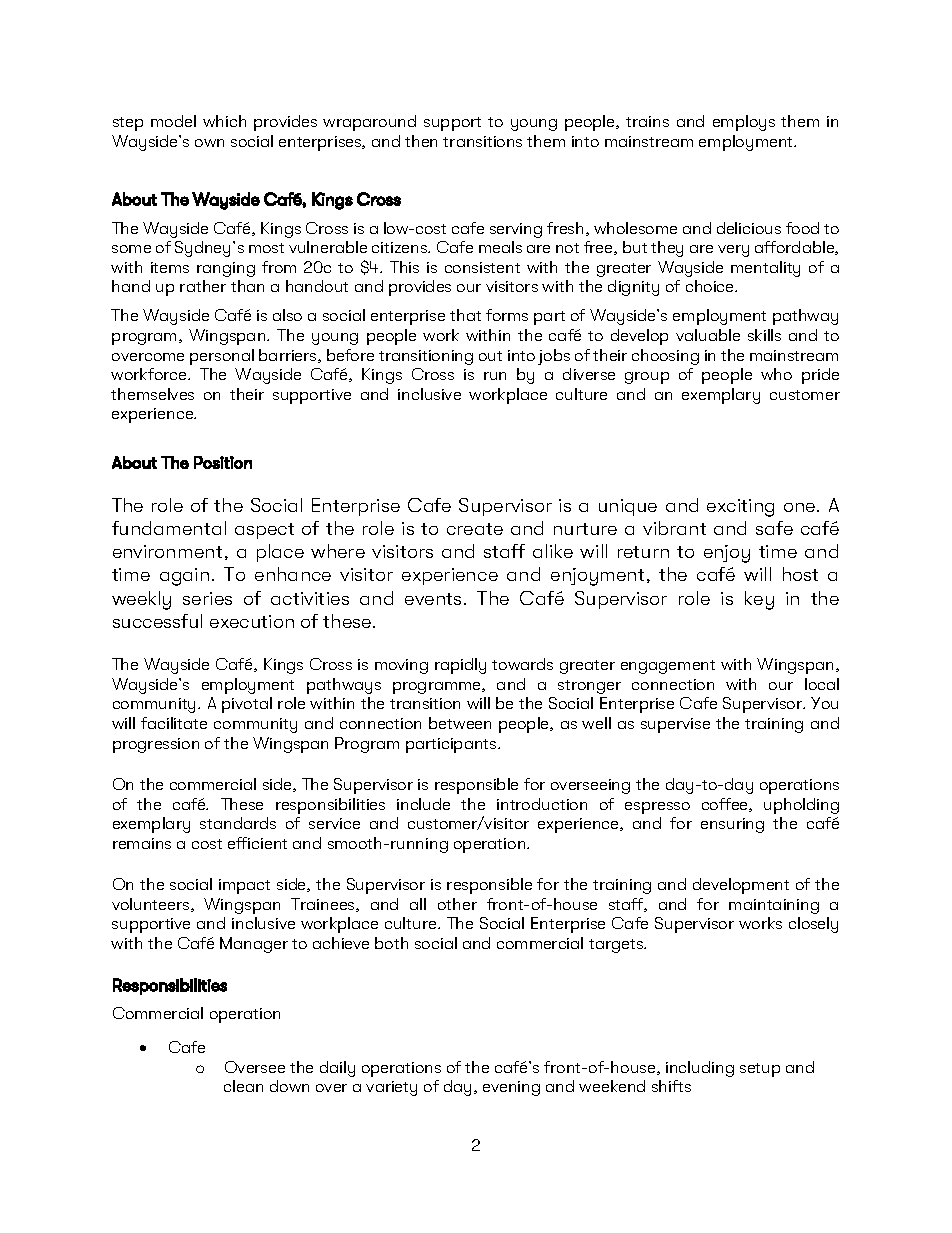 This image has width=952, height=1233. Describe the element at coordinates (156, 745) in the image. I see `progression` at that location.
